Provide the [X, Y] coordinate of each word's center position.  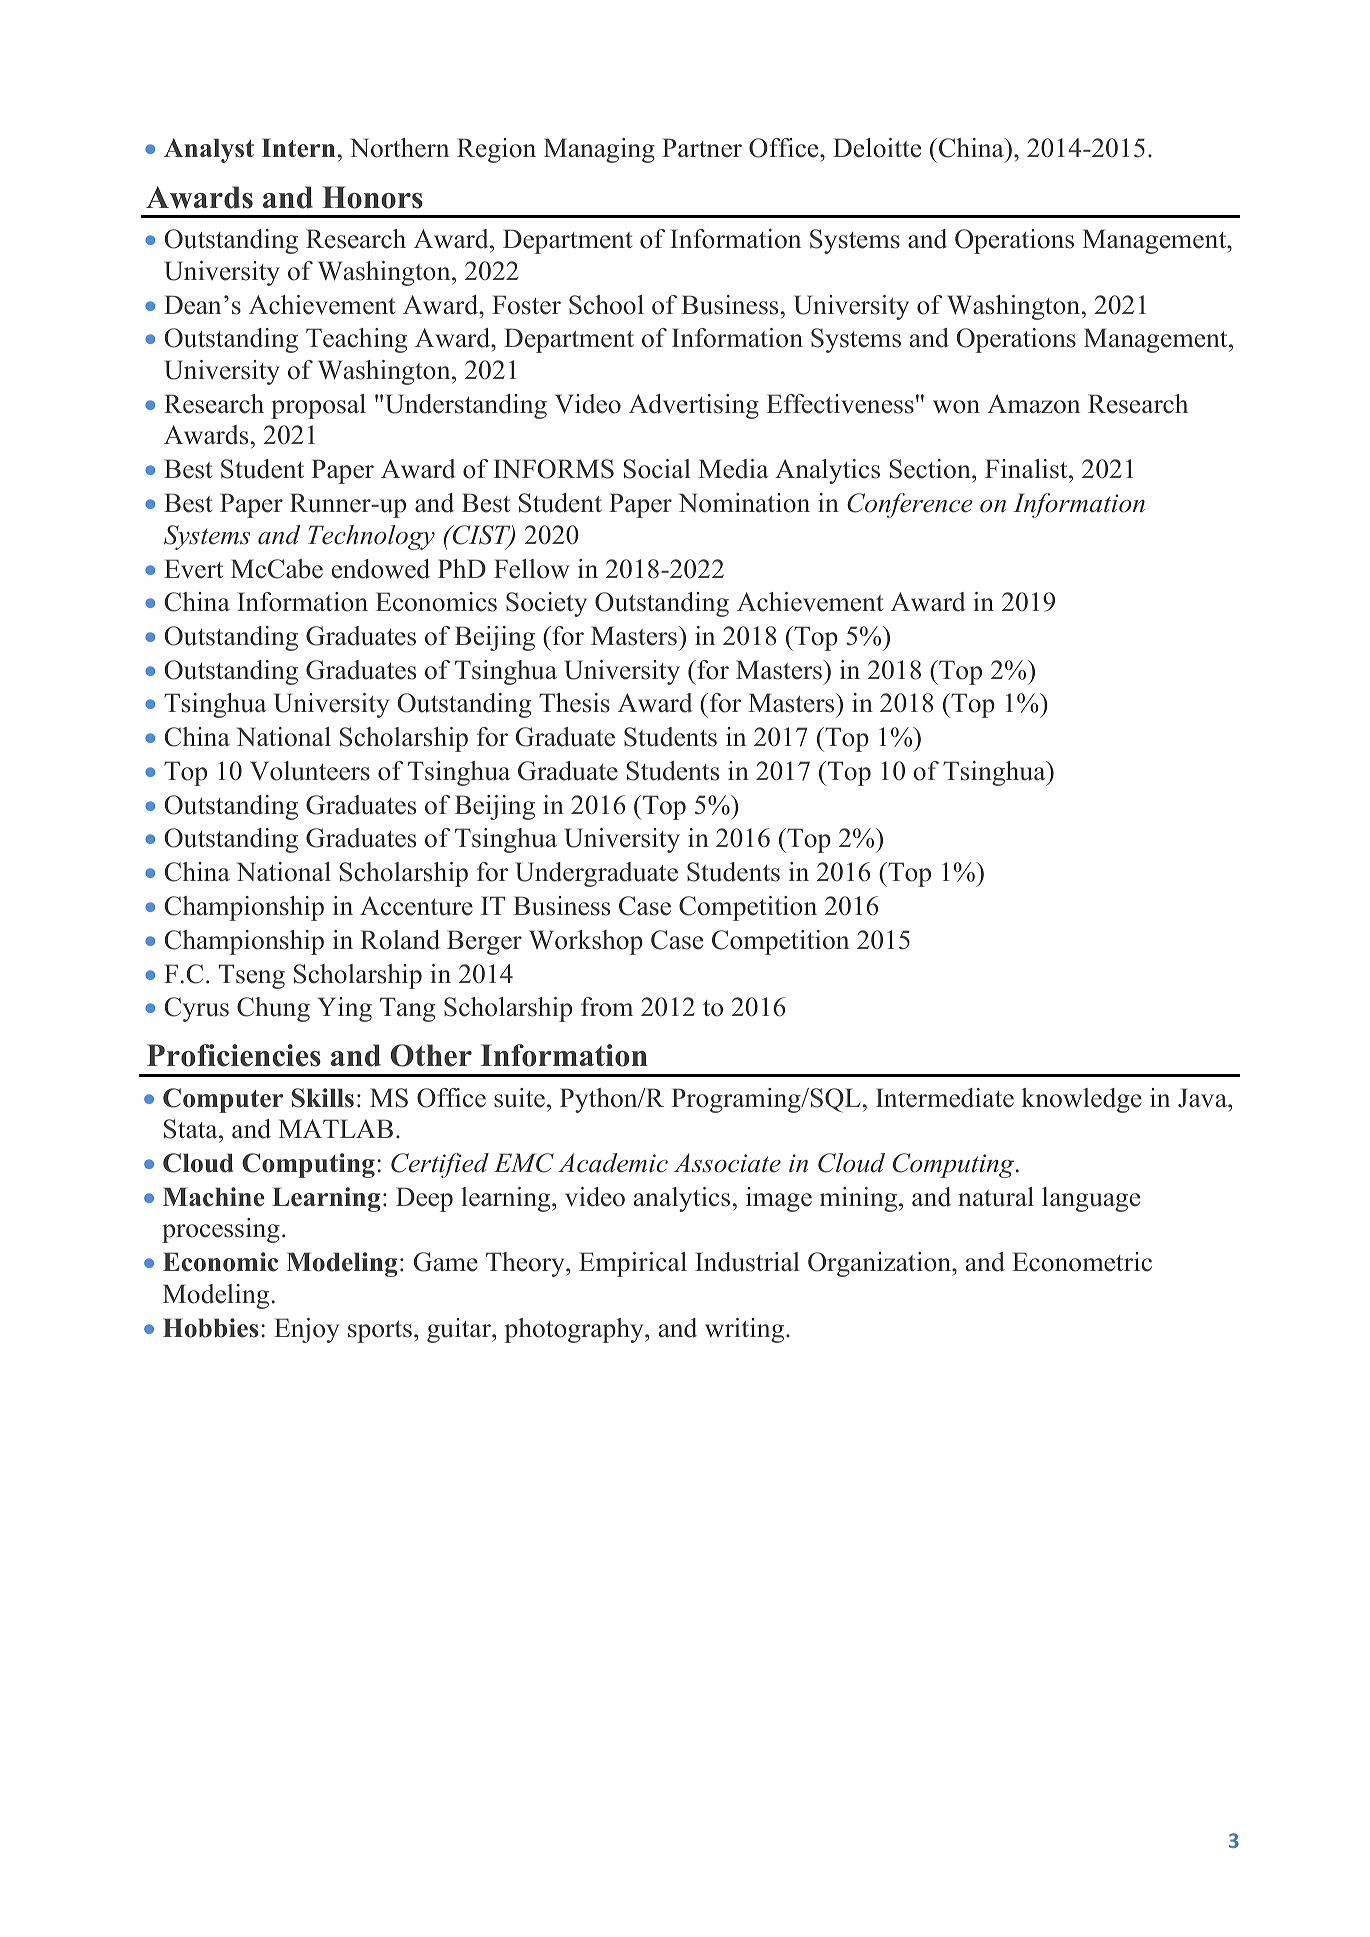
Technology [371, 537]
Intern [298, 148]
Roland [400, 940]
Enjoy [306, 1330]
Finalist [1027, 469]
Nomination [744, 503]
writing [746, 1330]
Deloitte [877, 148]
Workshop [586, 942]
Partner [702, 148]
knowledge [1081, 1100]
